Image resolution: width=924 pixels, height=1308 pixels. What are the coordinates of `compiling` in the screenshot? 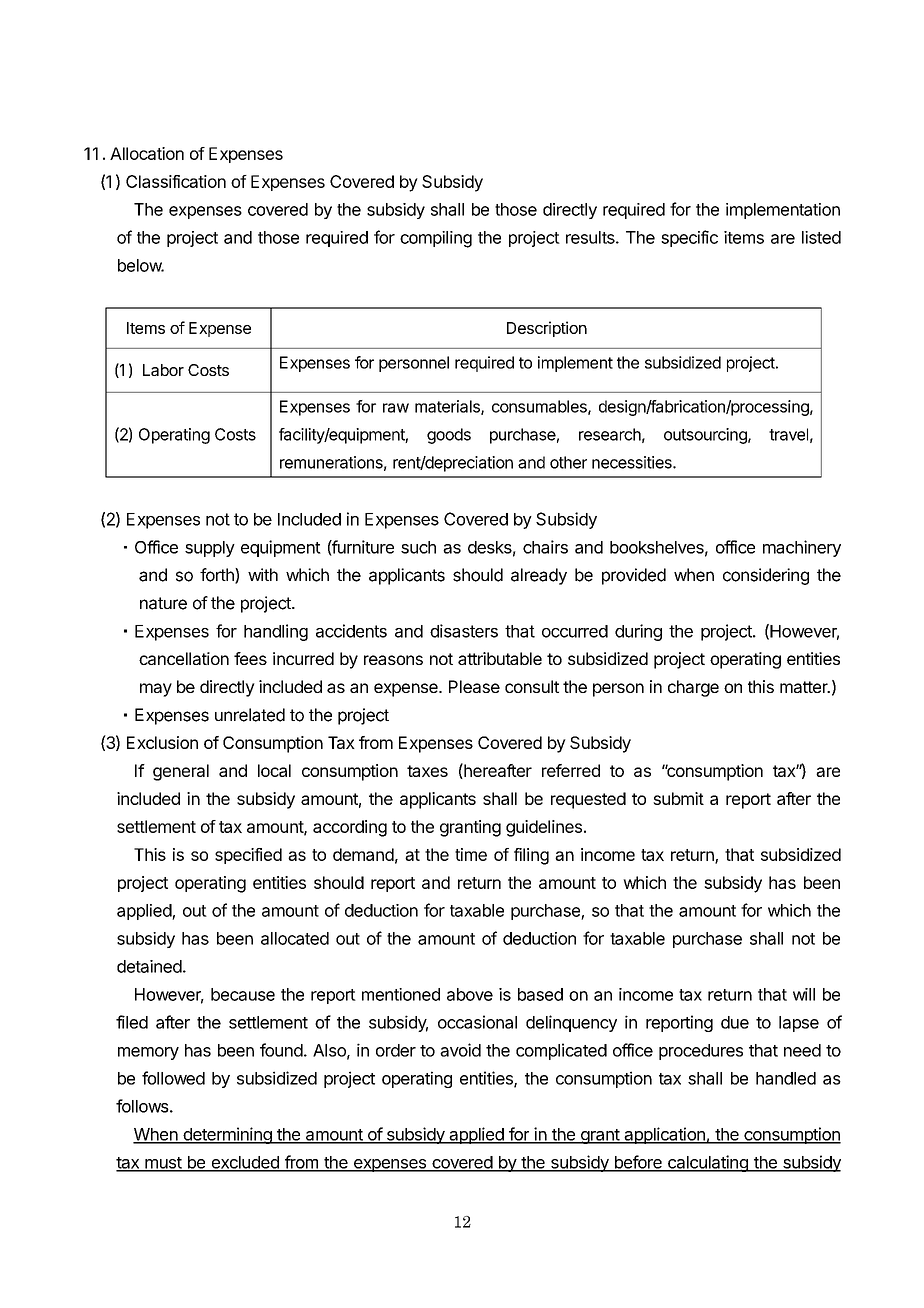 It's located at (436, 239).
